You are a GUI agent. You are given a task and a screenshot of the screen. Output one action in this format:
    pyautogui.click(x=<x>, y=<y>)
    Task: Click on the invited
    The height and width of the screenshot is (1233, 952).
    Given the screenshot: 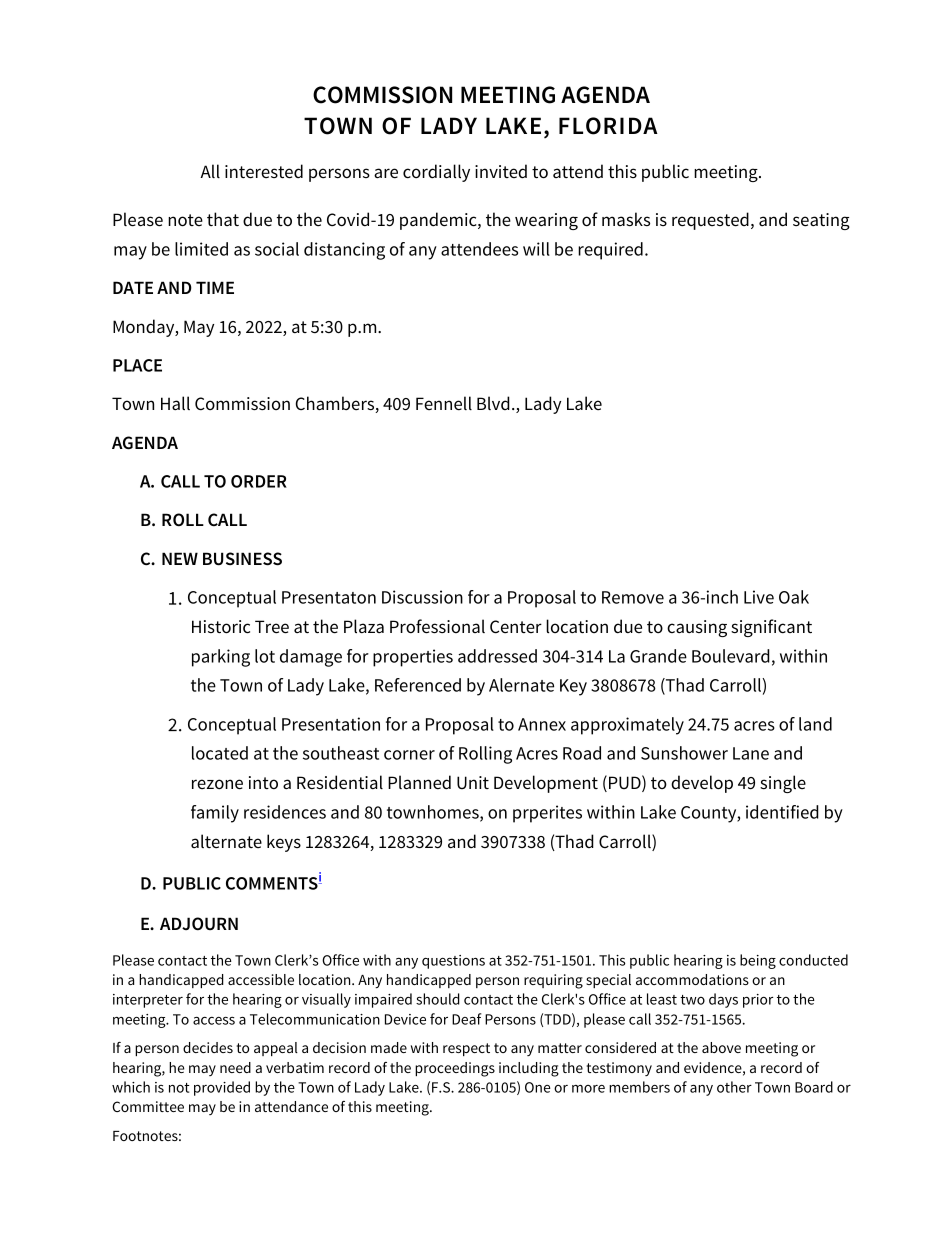 What is the action you would take?
    pyautogui.click(x=501, y=171)
